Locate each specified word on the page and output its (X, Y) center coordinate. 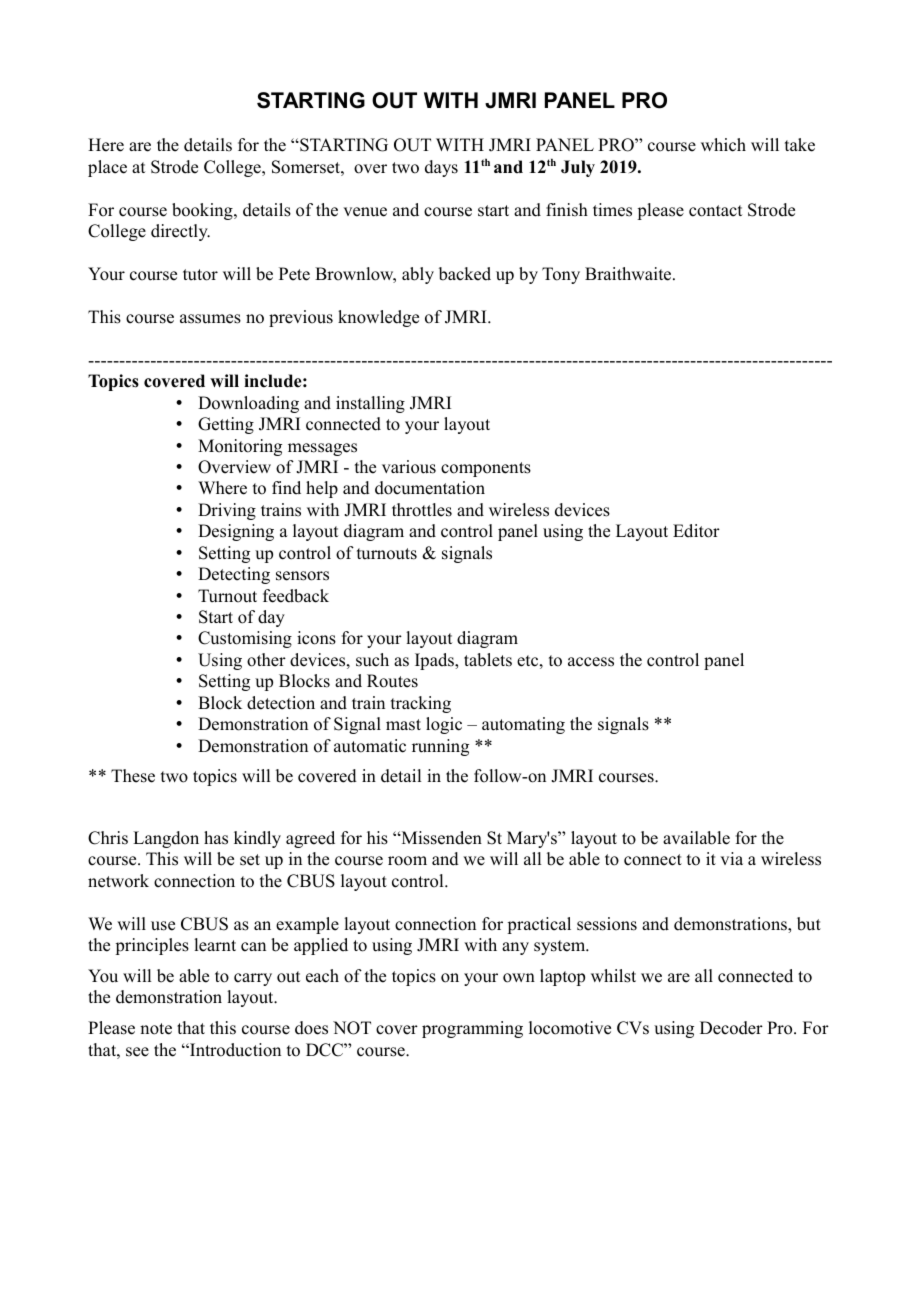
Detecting (234, 575)
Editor (696, 531)
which (723, 145)
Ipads (435, 661)
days (441, 168)
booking (203, 211)
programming (472, 1029)
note (156, 1029)
